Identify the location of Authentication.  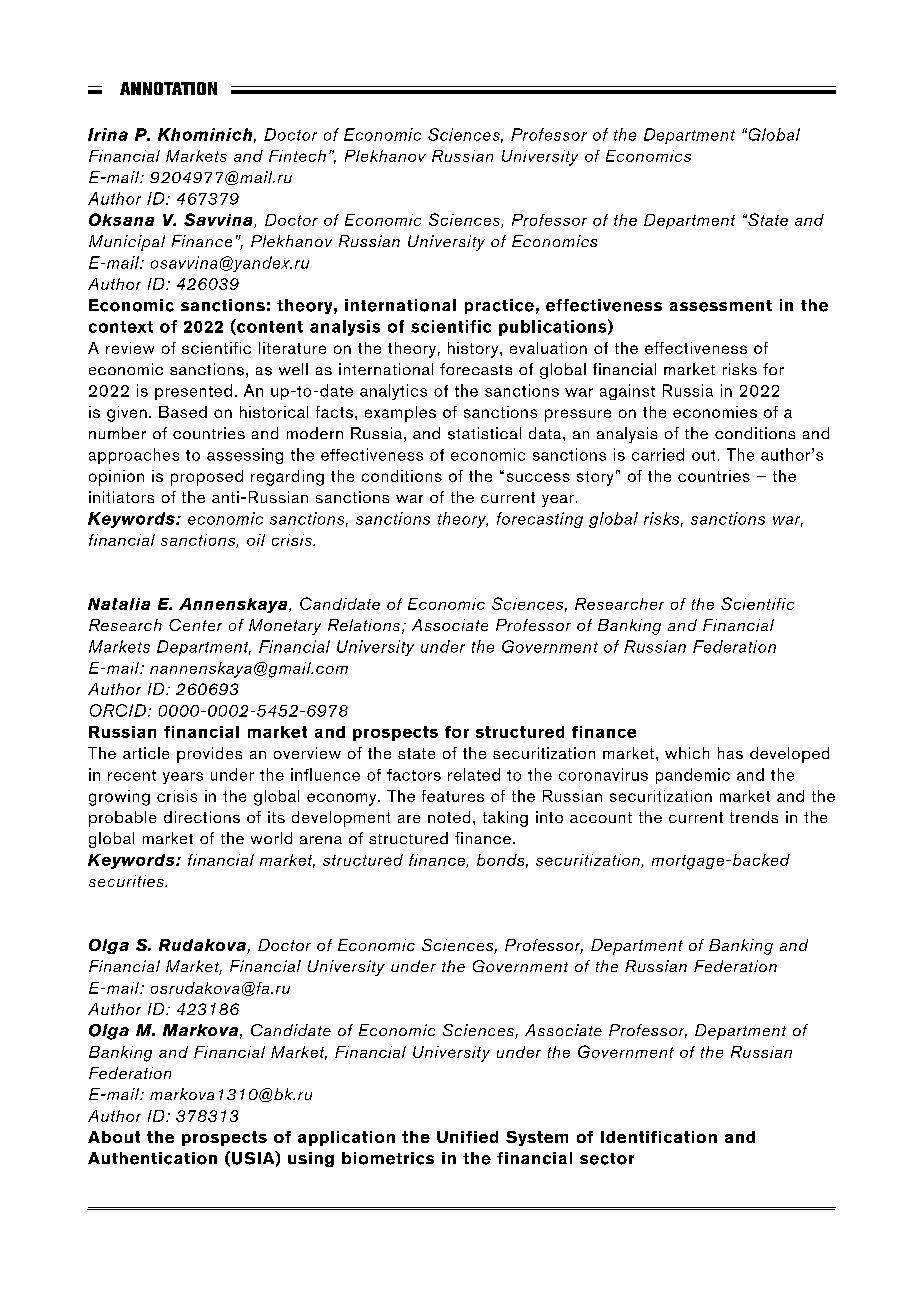
(152, 1158).
